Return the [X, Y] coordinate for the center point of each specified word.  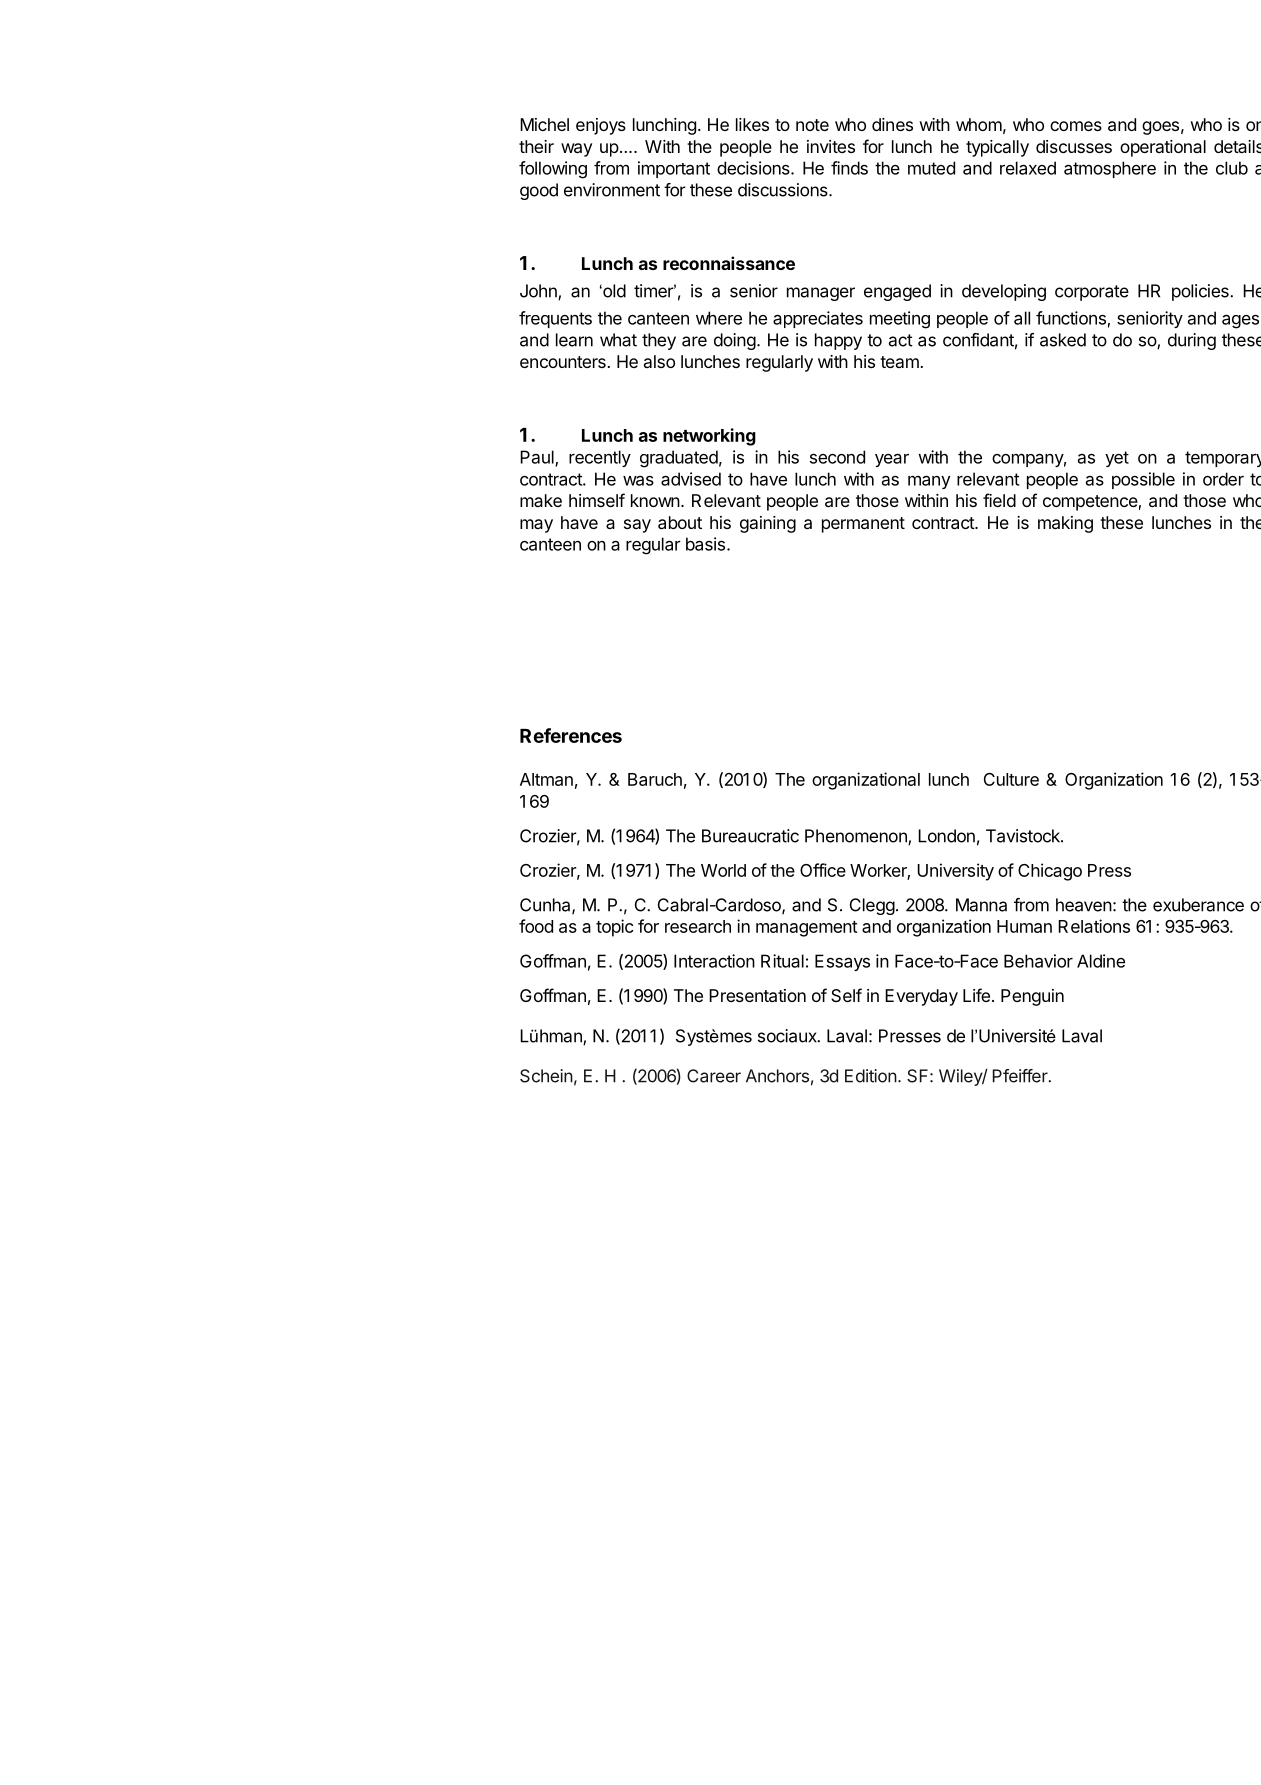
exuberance [1198, 905]
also [659, 361]
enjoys [601, 126]
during [1192, 341]
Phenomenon [857, 837]
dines [892, 124]
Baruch [655, 779]
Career [714, 1076]
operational [1163, 148]
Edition [871, 1076]
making [1065, 524]
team [899, 362]
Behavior [1038, 961]
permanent [863, 525]
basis [705, 544]
